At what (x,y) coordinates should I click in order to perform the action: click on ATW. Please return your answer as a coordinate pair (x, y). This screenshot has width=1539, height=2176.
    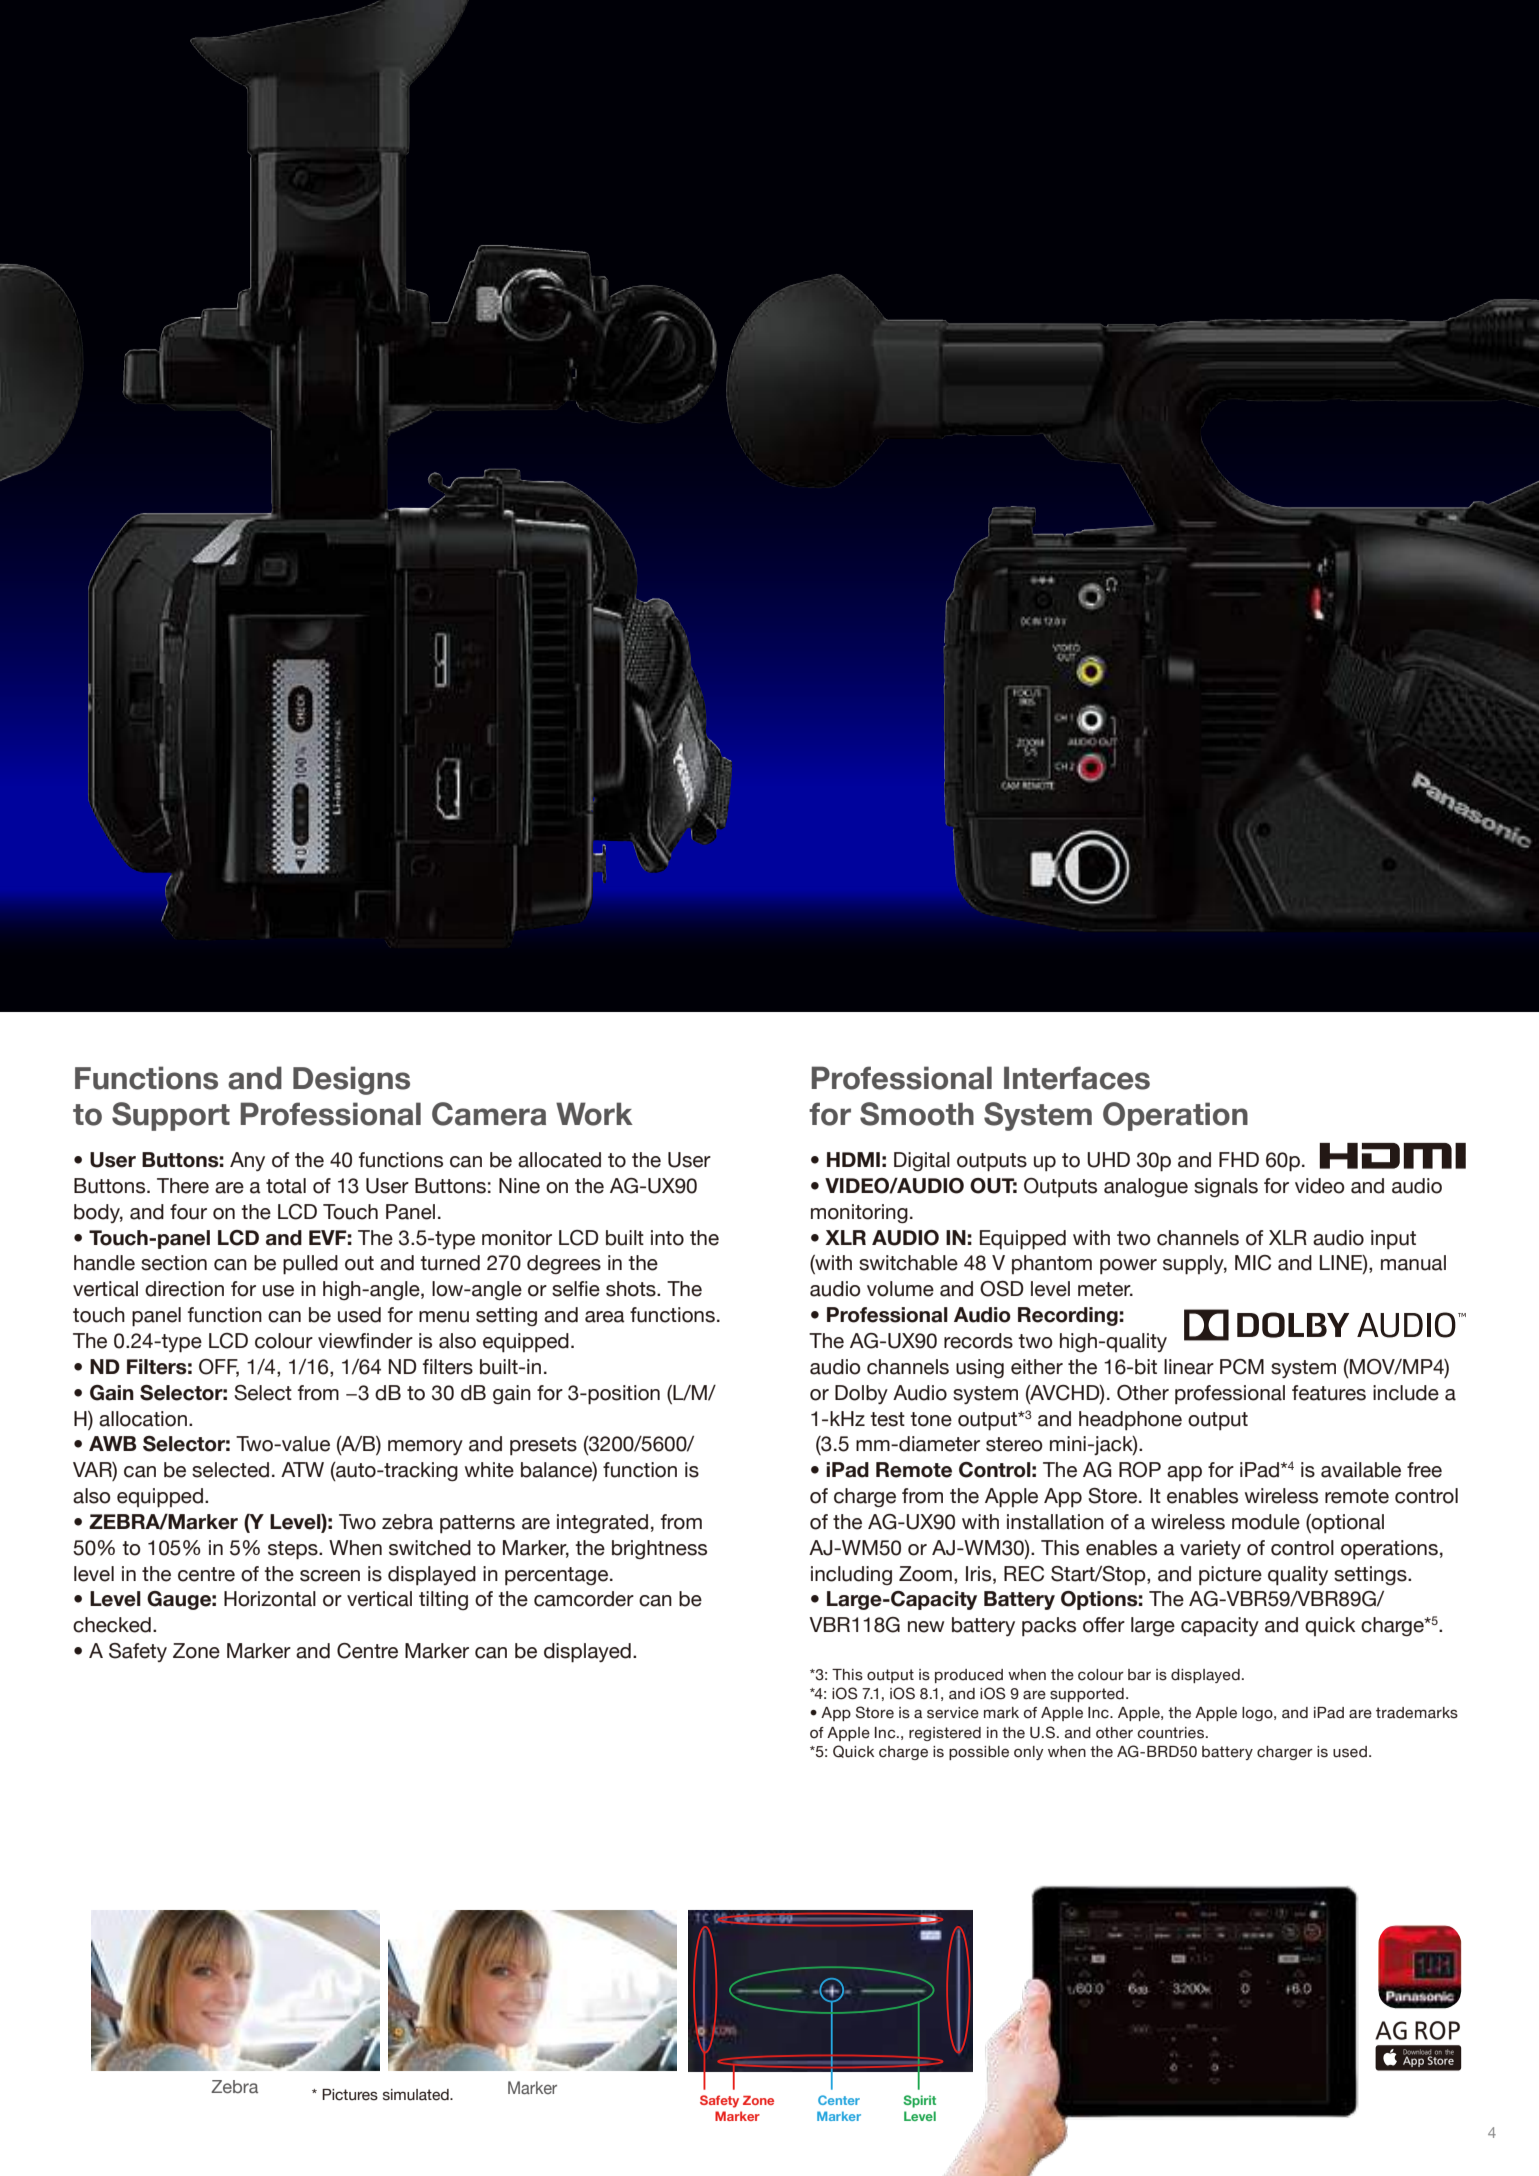
    Looking at the image, I should click on (302, 1469).
